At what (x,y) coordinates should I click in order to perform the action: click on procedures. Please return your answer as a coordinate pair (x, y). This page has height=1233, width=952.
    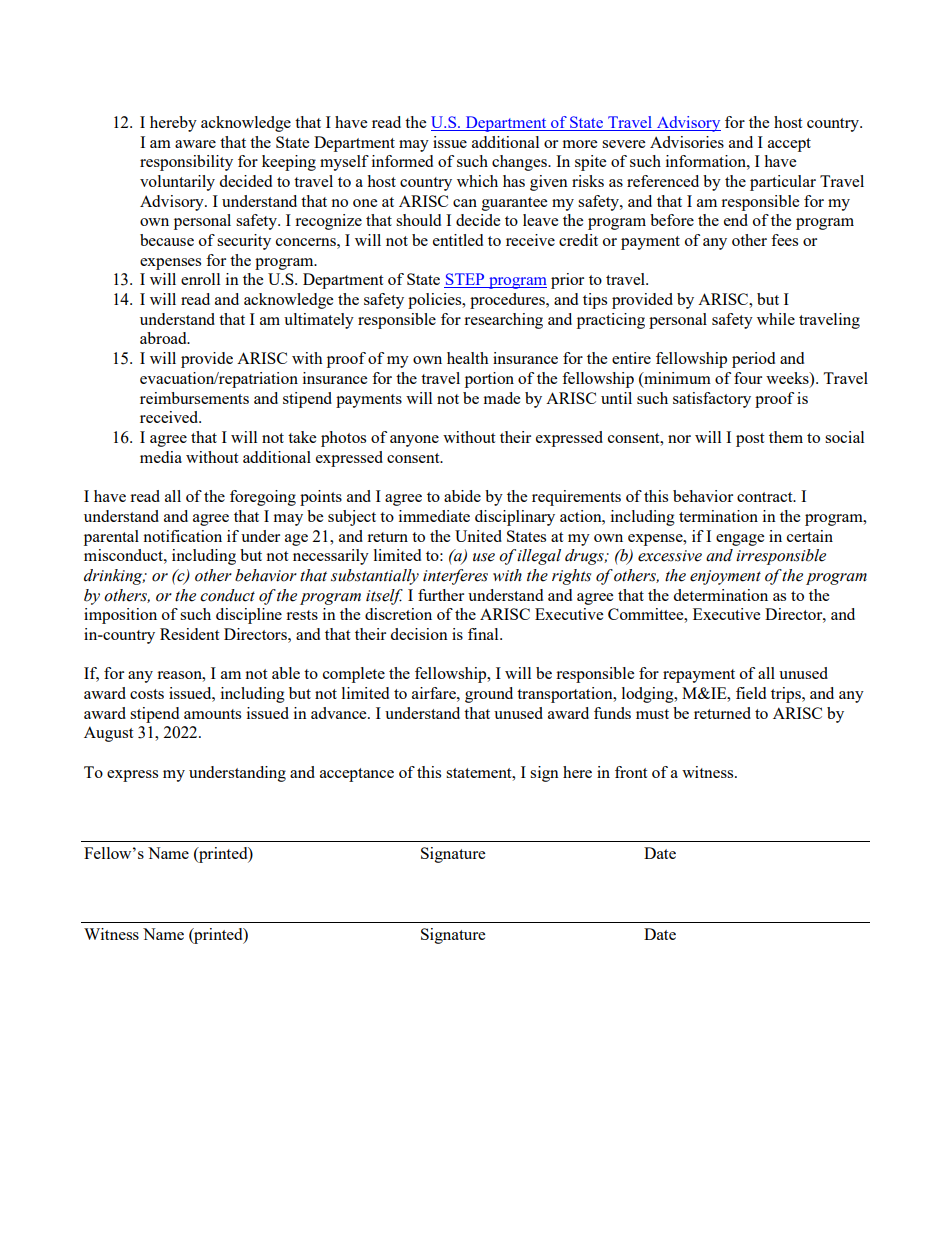
    Looking at the image, I should click on (508, 301).
